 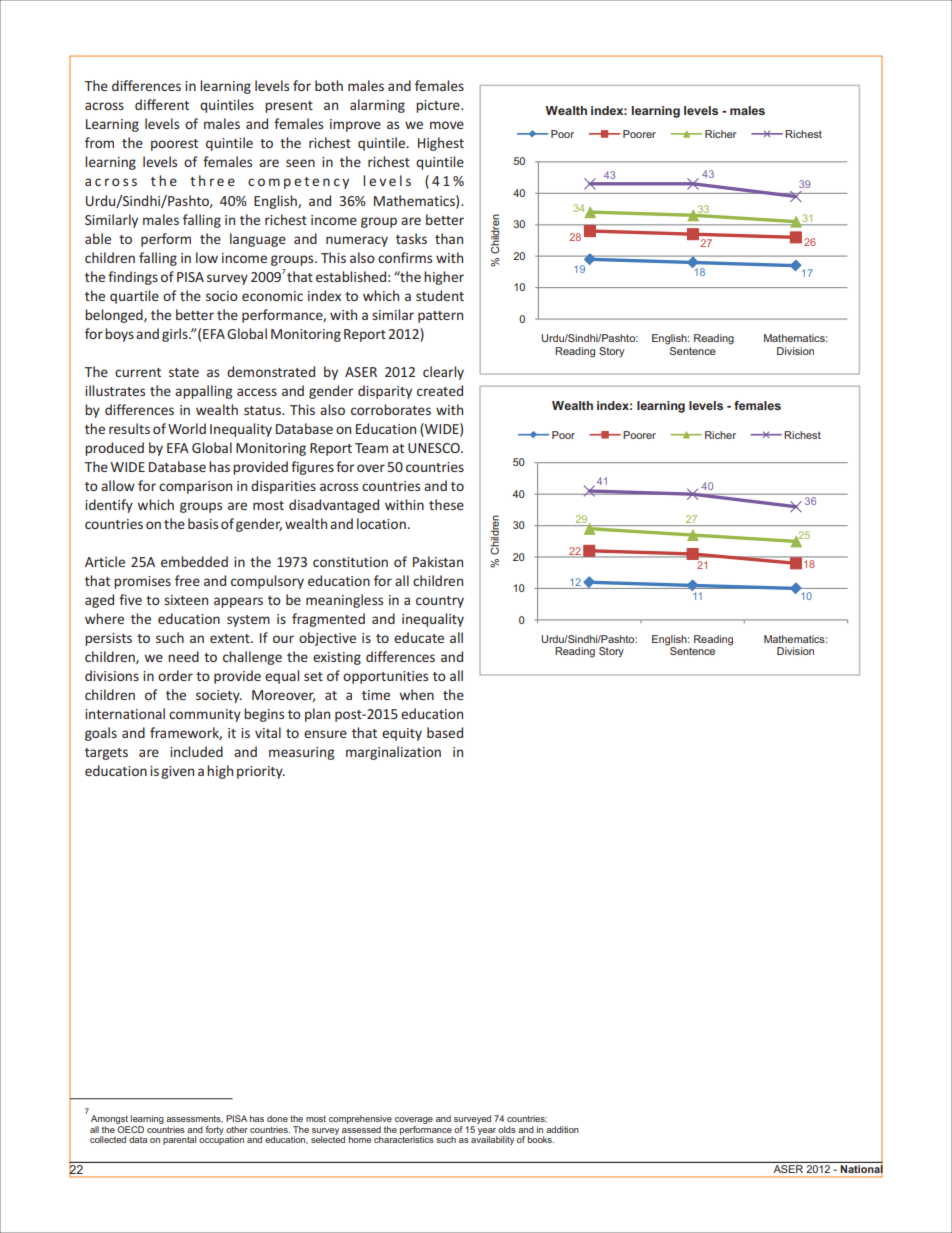 What do you see at coordinates (162, 104) in the page?
I see `different` at bounding box center [162, 104].
